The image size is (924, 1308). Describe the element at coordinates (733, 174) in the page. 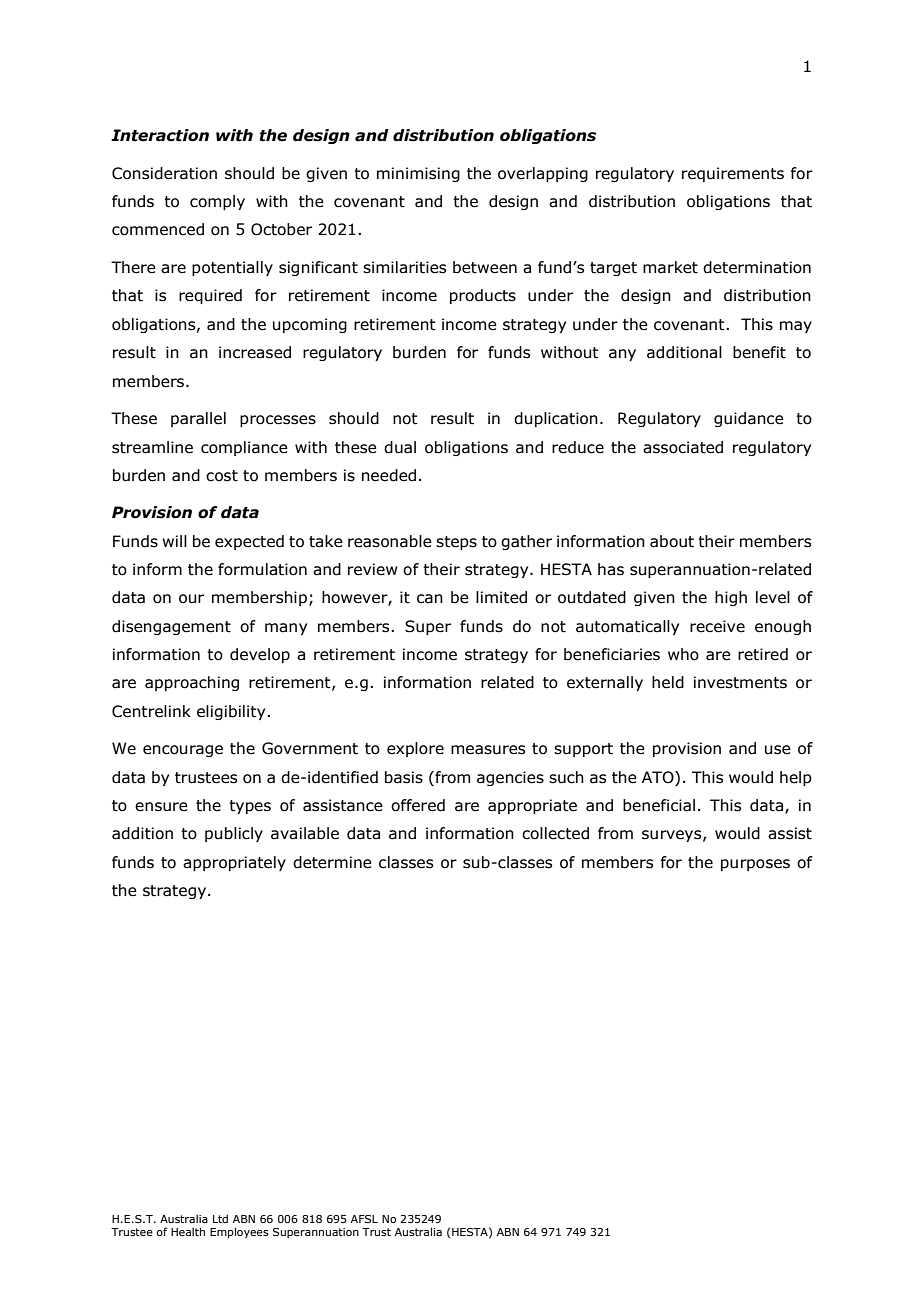

I see `requirements` at that location.
